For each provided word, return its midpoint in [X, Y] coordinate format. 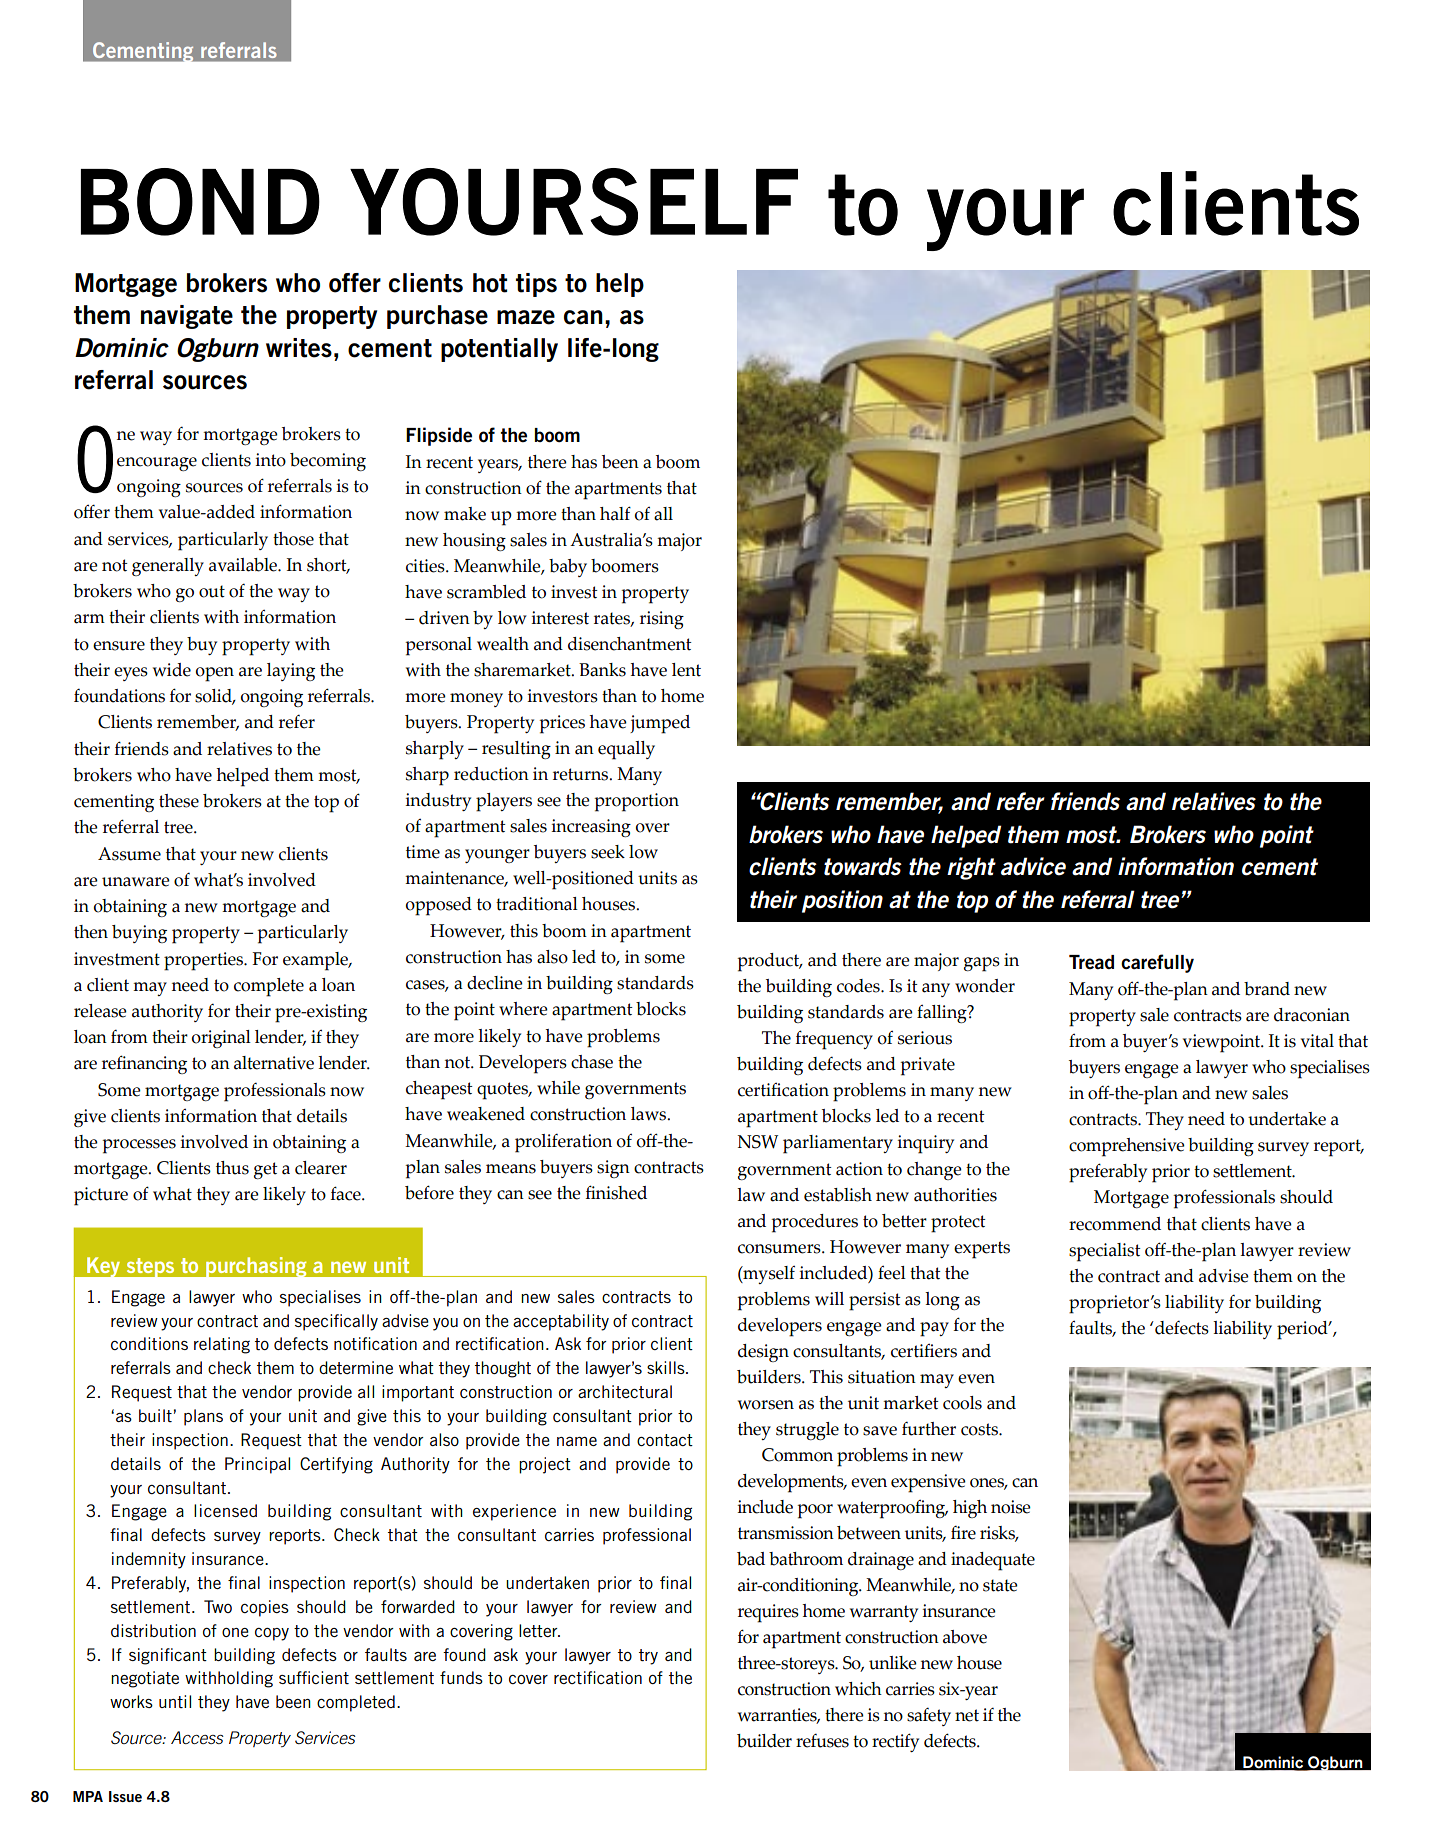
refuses [822, 1740]
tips [536, 285]
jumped [660, 724]
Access [197, 1737]
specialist [1105, 1252]
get [266, 1170]
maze [526, 317]
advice [1033, 866]
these [179, 801]
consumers [780, 1249]
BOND [200, 202]
